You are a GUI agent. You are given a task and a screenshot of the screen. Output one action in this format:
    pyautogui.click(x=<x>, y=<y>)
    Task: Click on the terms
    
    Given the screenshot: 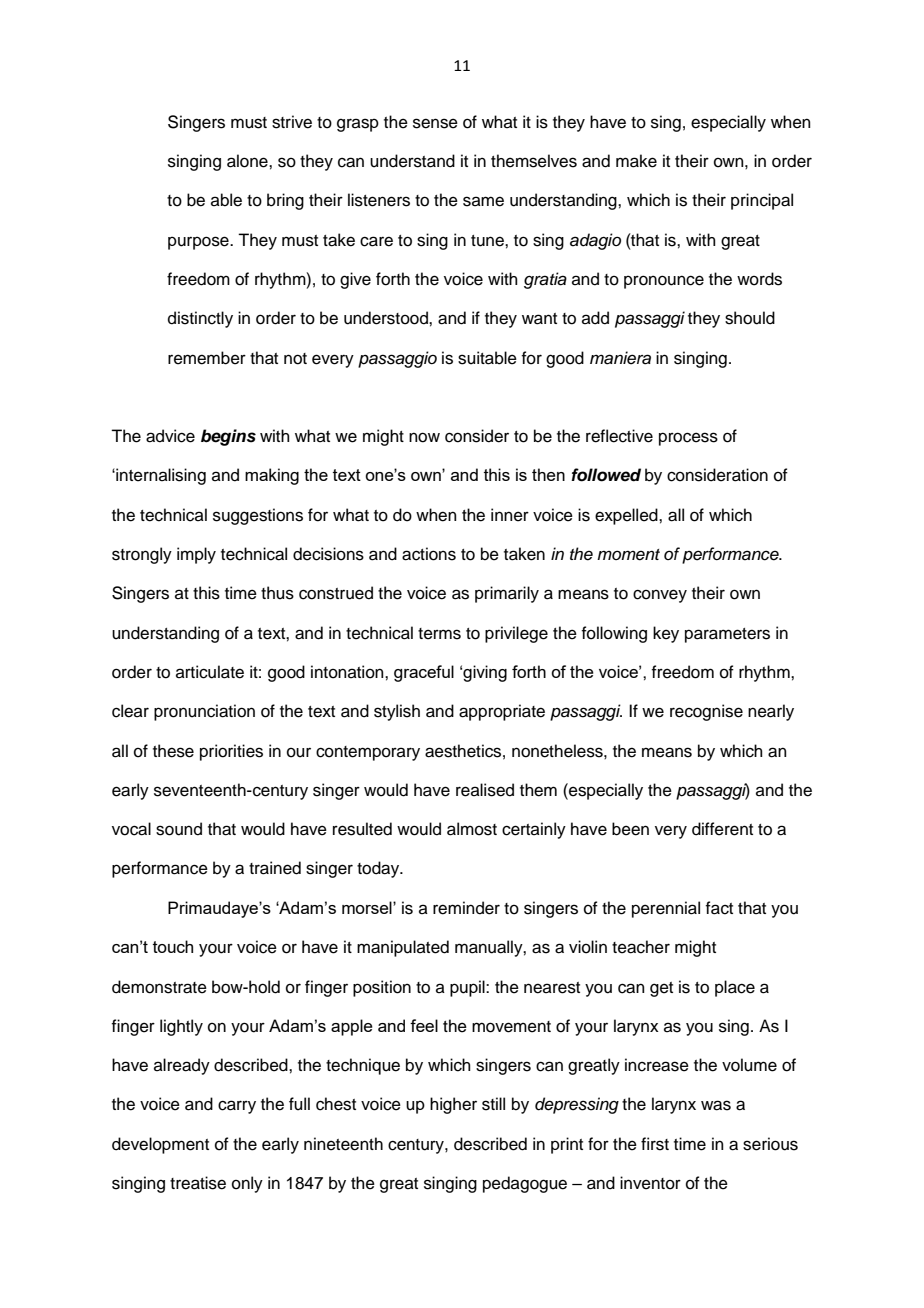 What is the action you would take?
    pyautogui.click(x=439, y=634)
